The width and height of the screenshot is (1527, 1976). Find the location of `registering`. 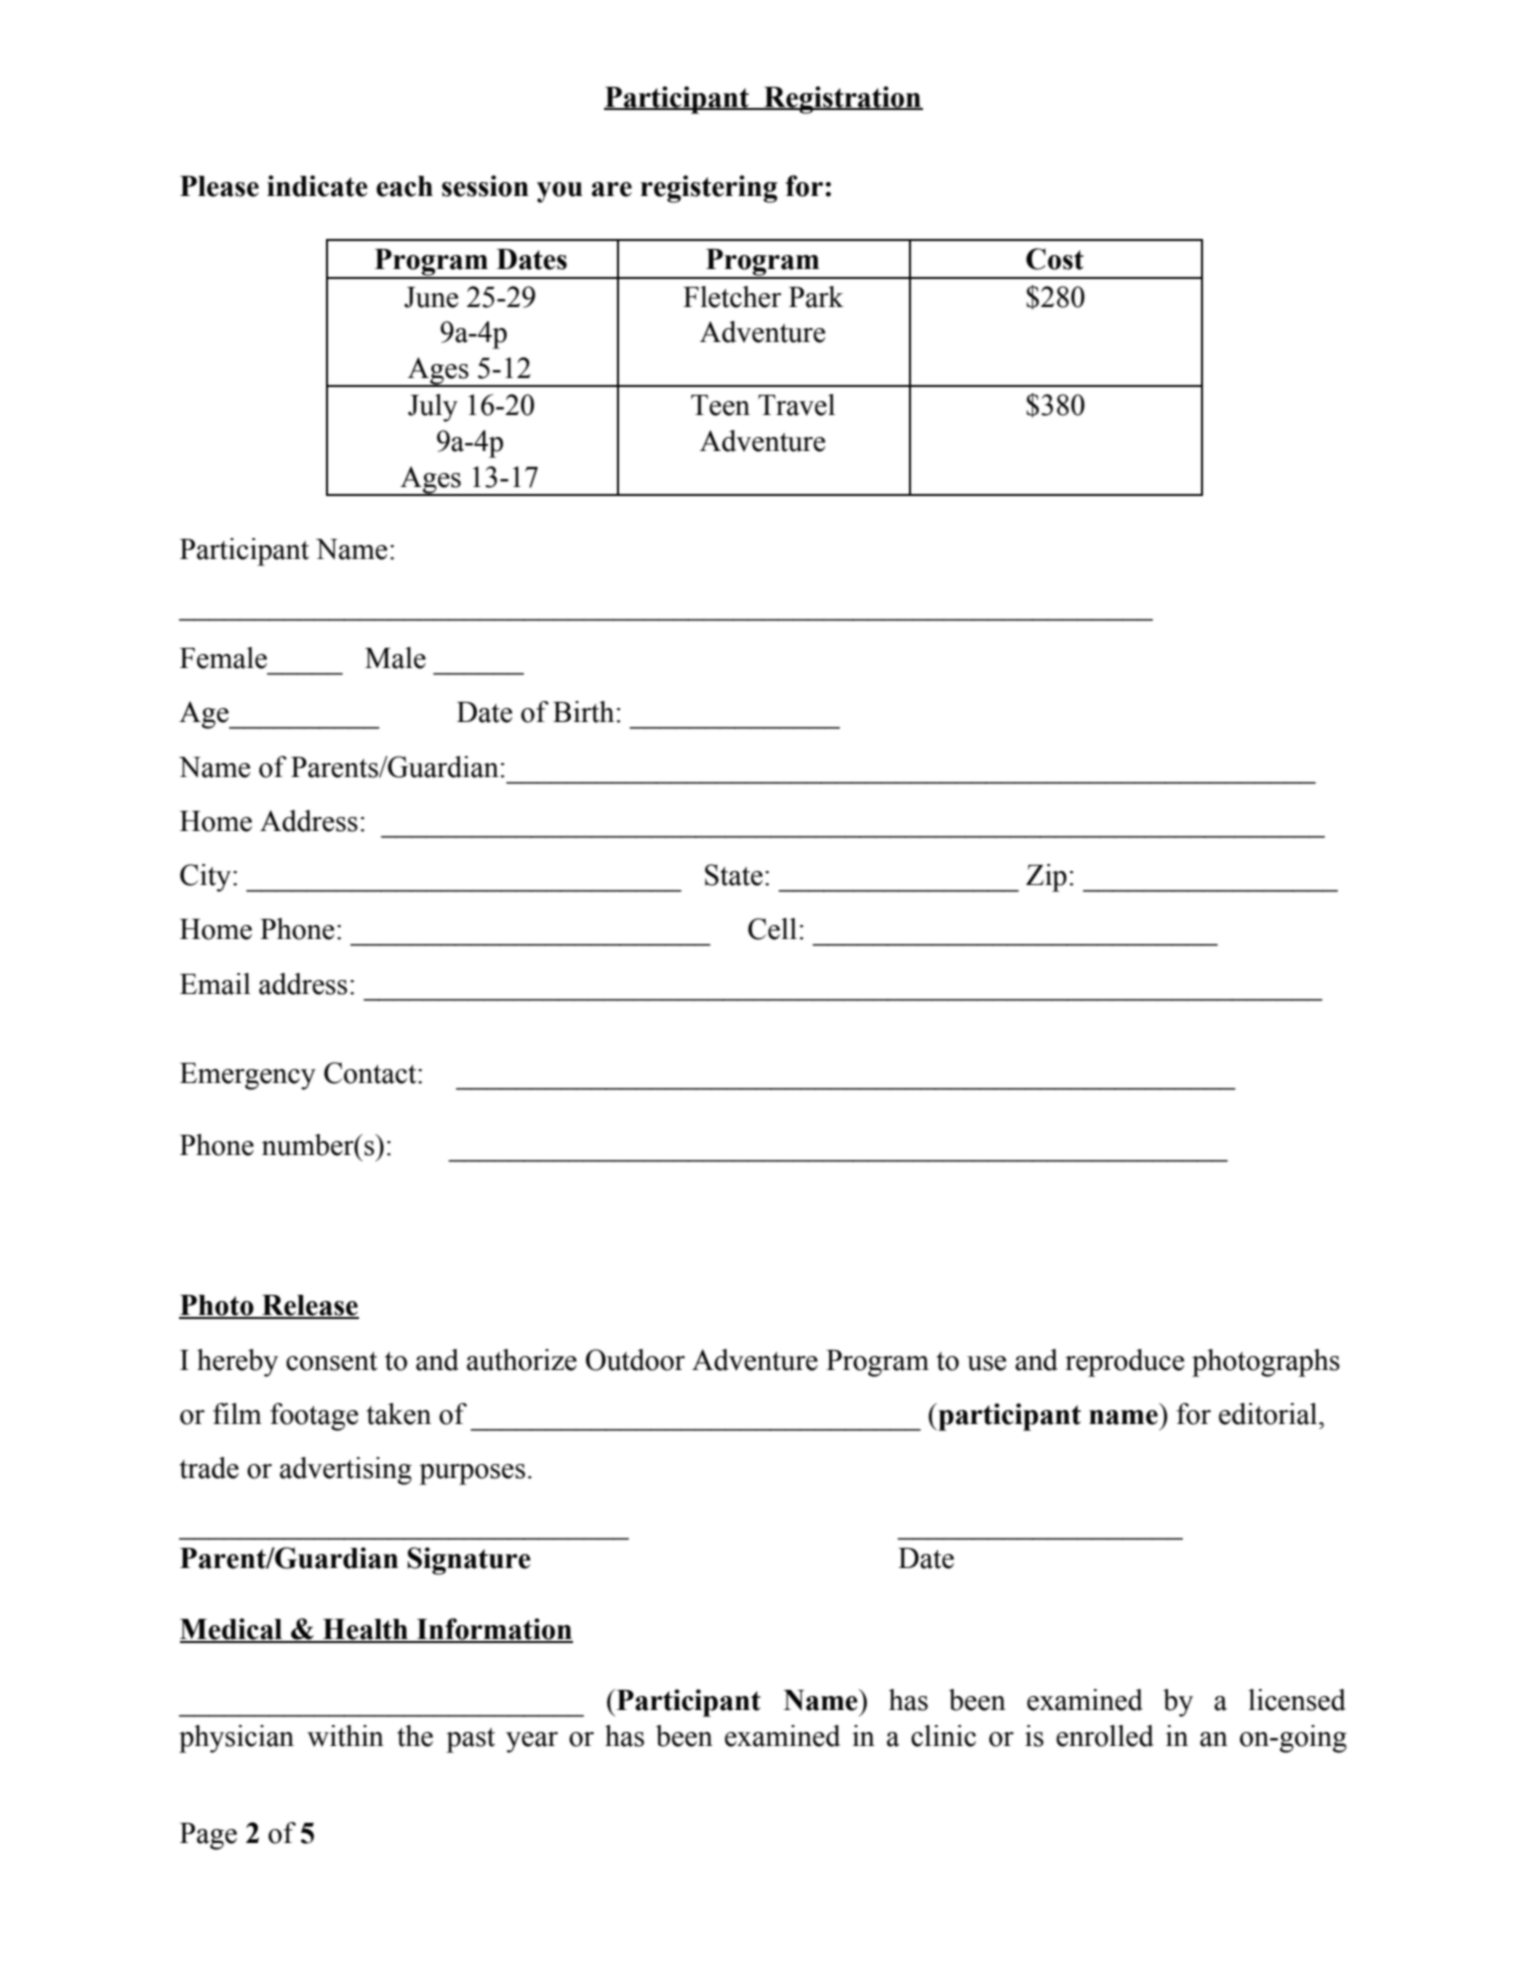

registering is located at coordinates (709, 189).
